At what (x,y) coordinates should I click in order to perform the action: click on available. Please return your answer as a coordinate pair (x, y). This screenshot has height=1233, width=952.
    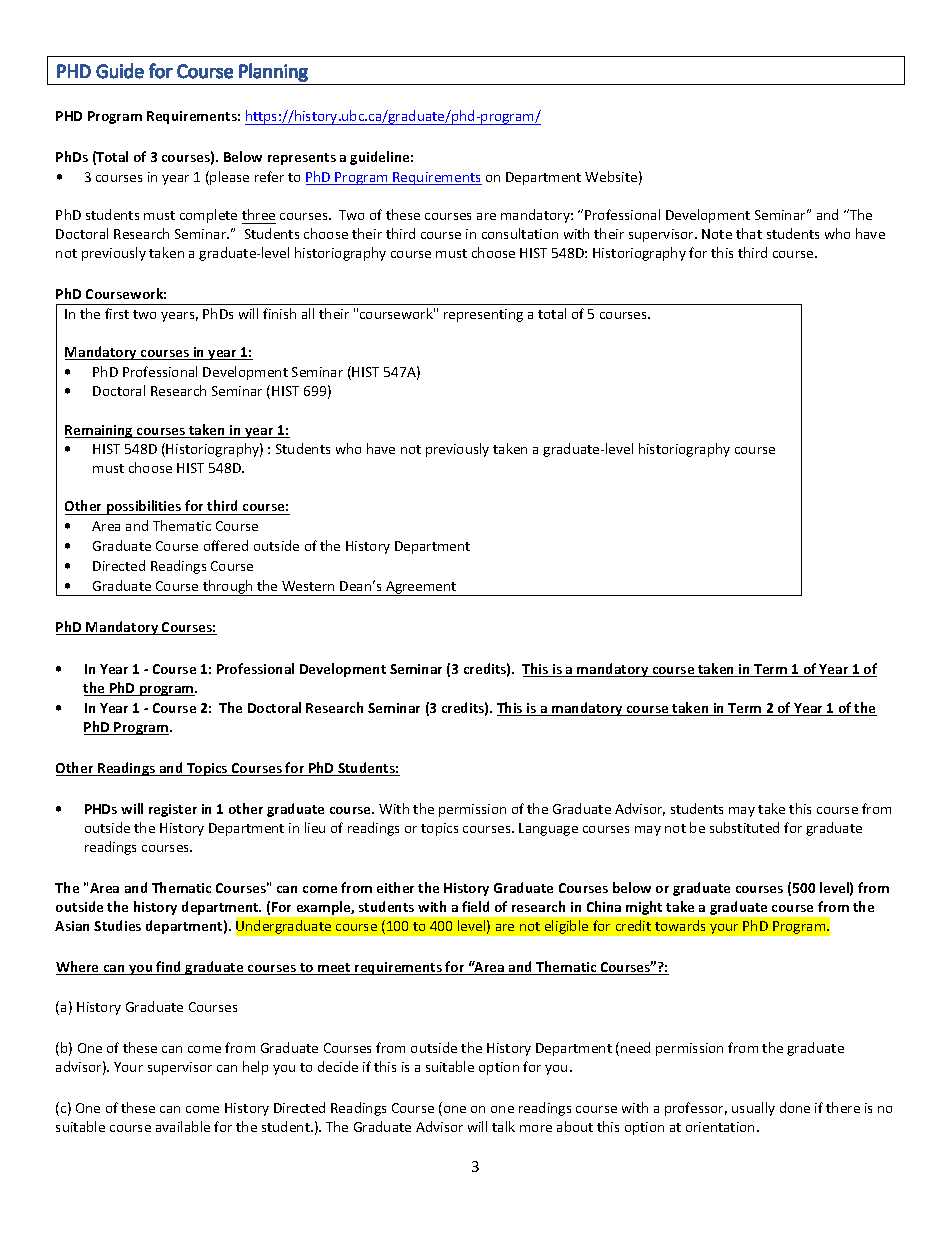
    Looking at the image, I should click on (183, 1126).
